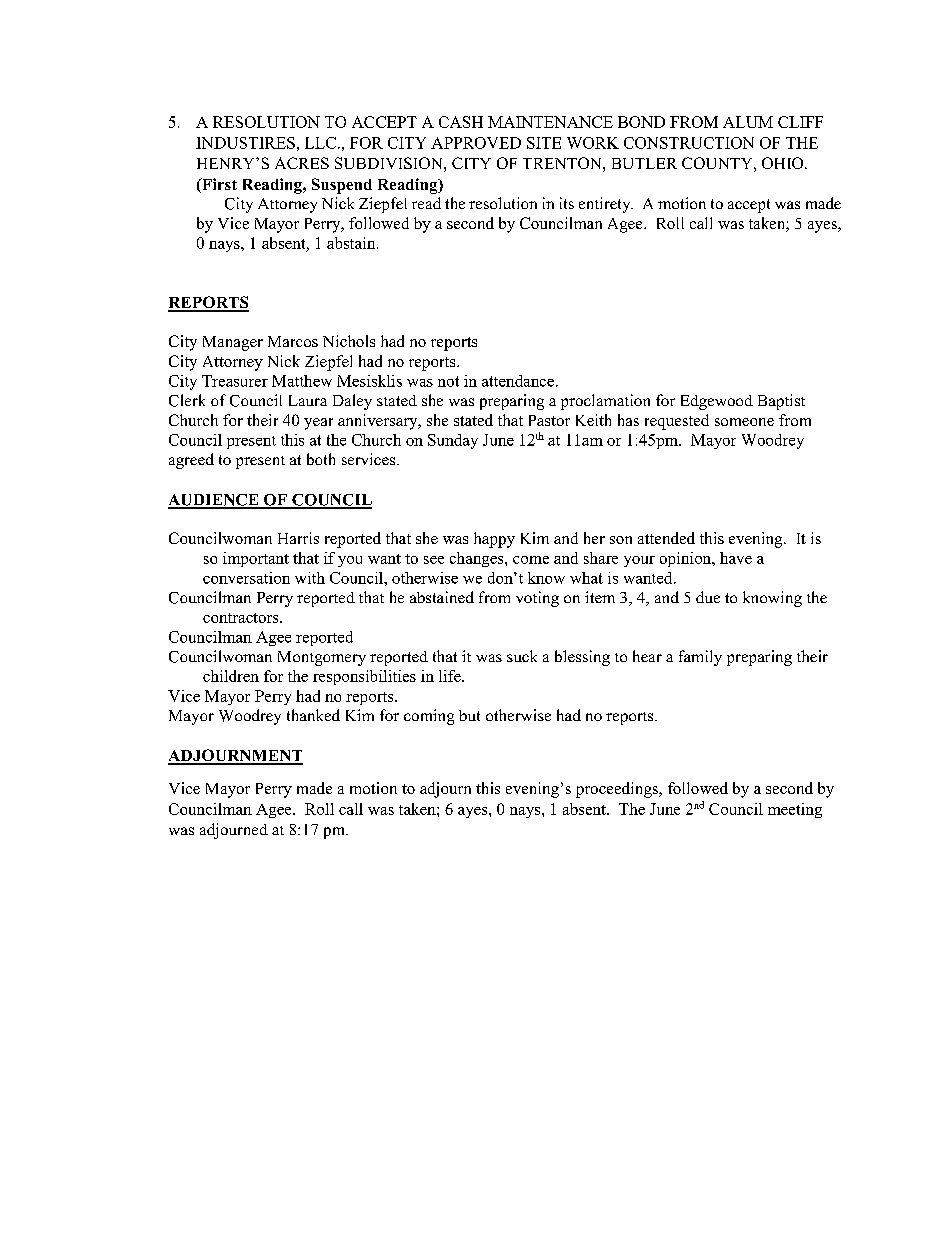 Image resolution: width=952 pixels, height=1233 pixels. Describe the element at coordinates (302, 163) in the image. I see `ACRES` at that location.
